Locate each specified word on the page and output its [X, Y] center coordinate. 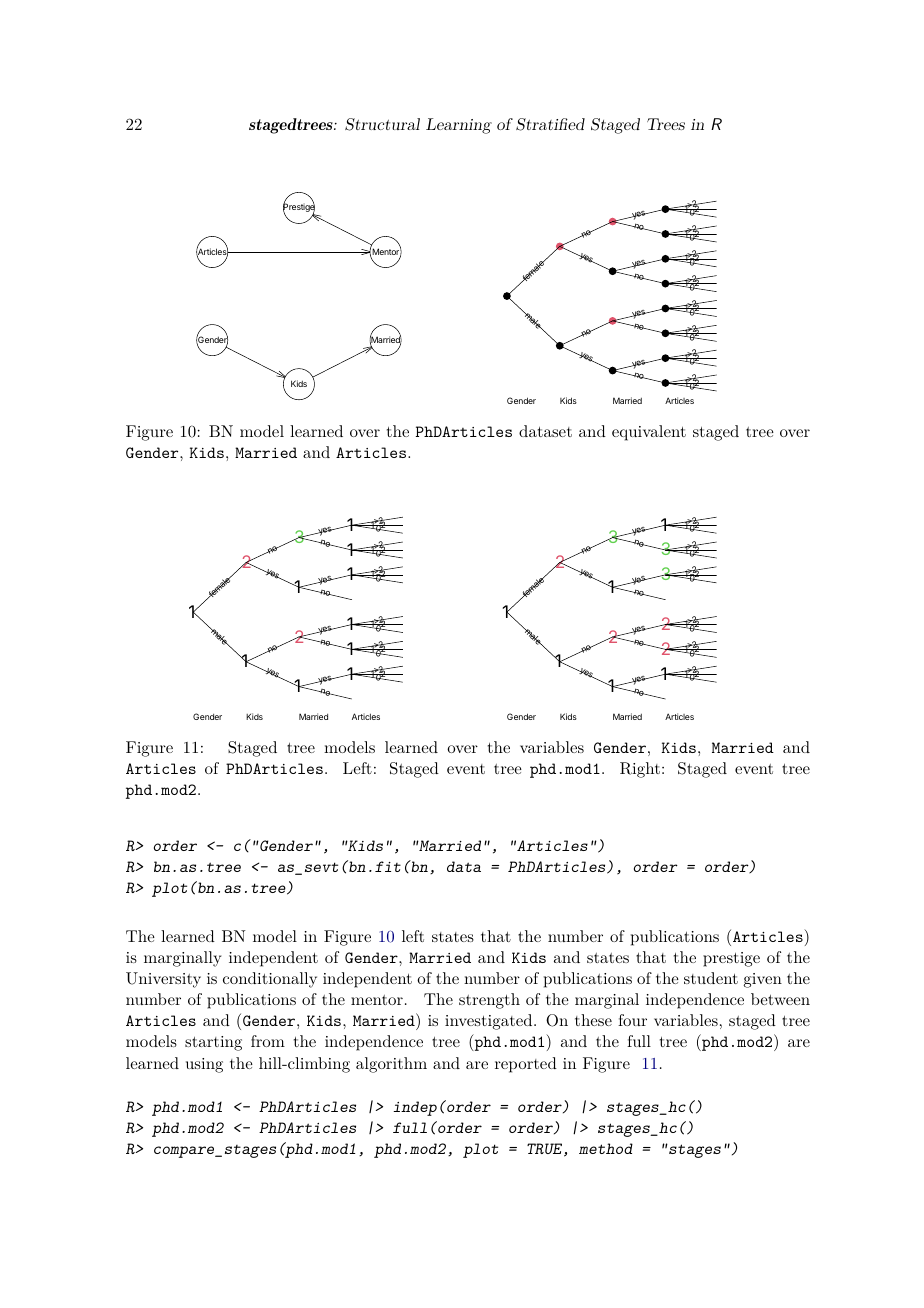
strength [489, 1001]
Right [640, 770]
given [763, 980]
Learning [459, 126]
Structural [382, 124]
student [711, 978]
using [204, 1065]
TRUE [546, 1150]
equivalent [649, 433]
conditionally [270, 980]
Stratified [550, 124]
